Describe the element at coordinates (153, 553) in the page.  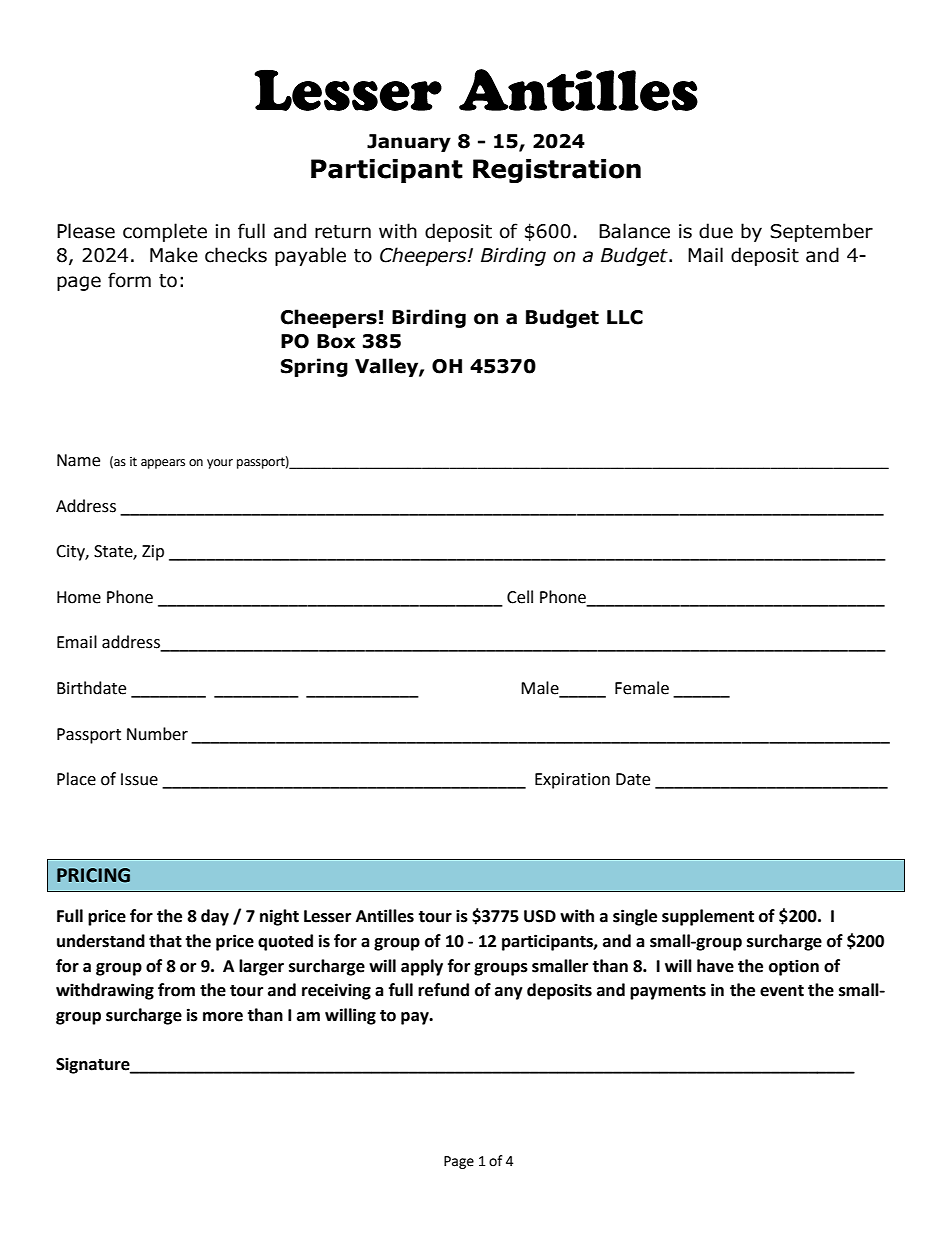
I see `Zip` at that location.
